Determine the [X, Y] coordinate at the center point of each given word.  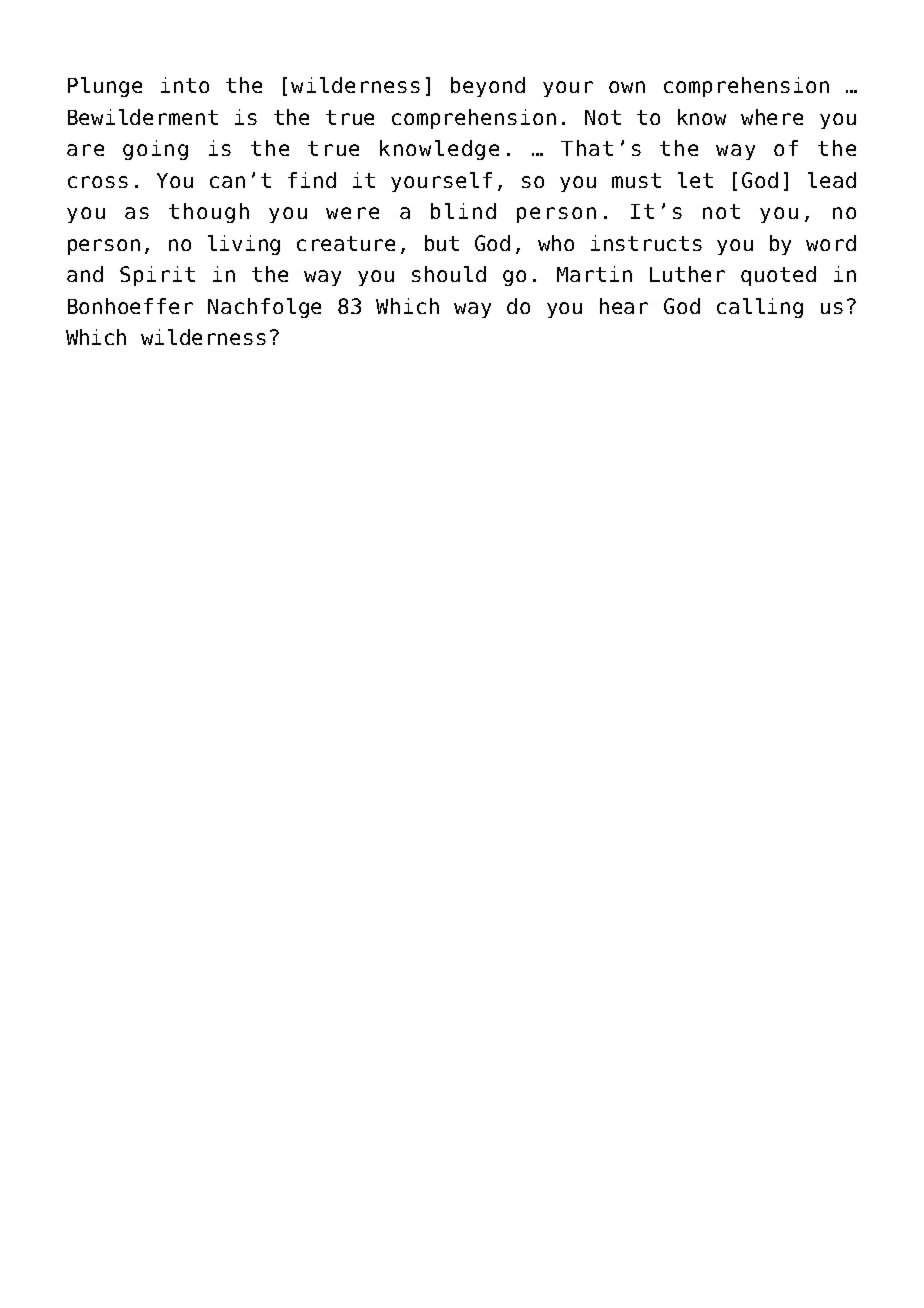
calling [760, 308]
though [209, 213]
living [244, 245]
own [627, 87]
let [695, 180]
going [155, 150]
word [831, 243]
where [772, 117]
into [185, 85]
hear [624, 306]
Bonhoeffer [130, 306]
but [442, 243]
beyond [488, 87]
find [312, 180]
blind [463, 211]
